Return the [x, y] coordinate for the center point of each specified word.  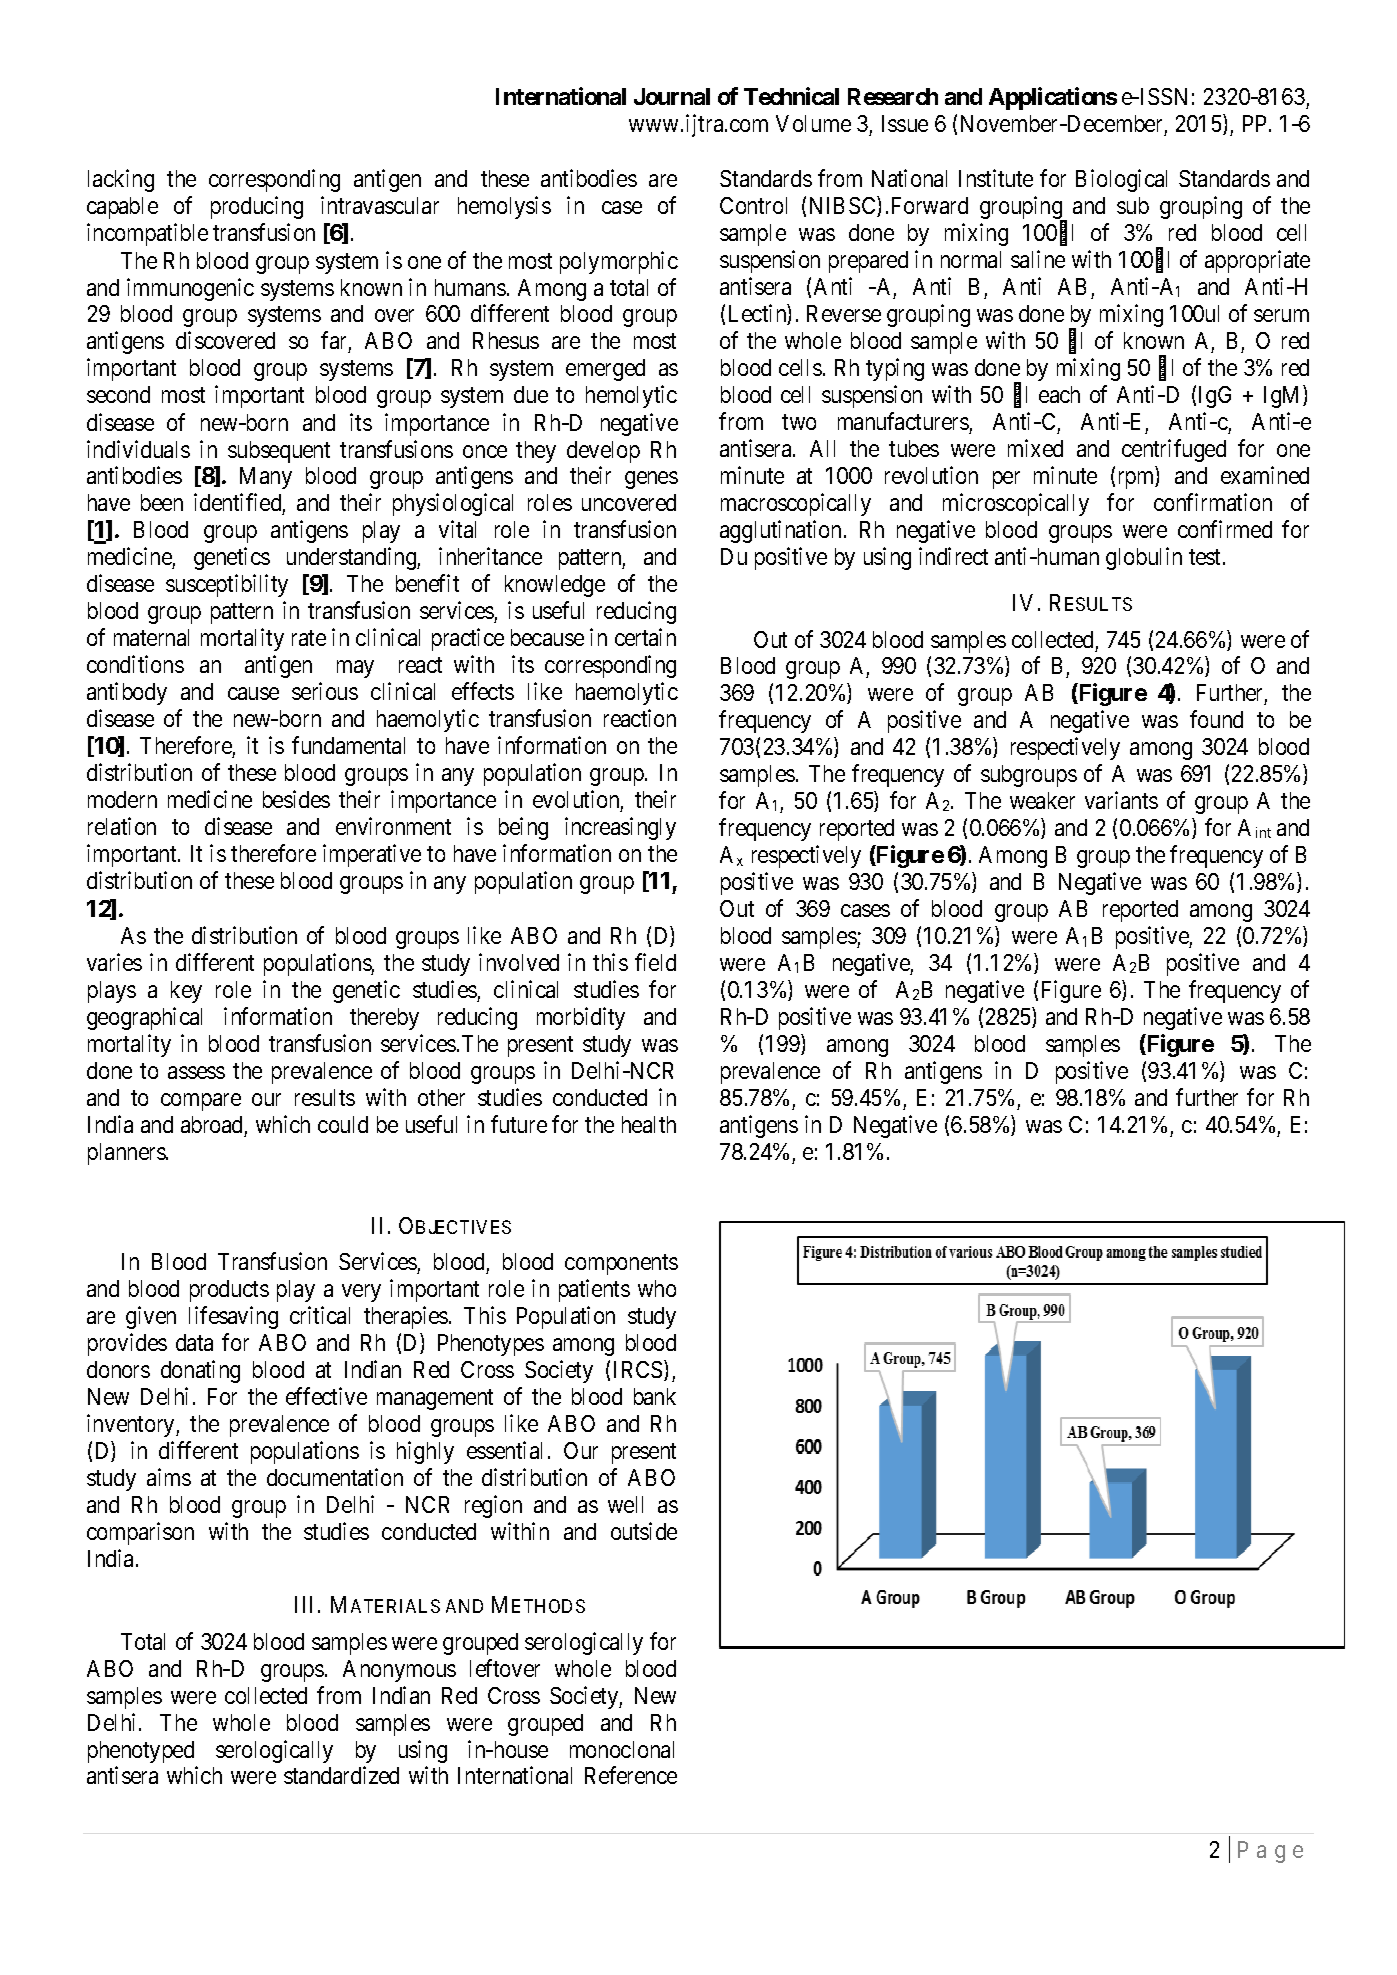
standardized [341, 1775]
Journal [672, 96]
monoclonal [622, 1749]
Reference [631, 1775]
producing [257, 207]
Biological [1121, 180]
